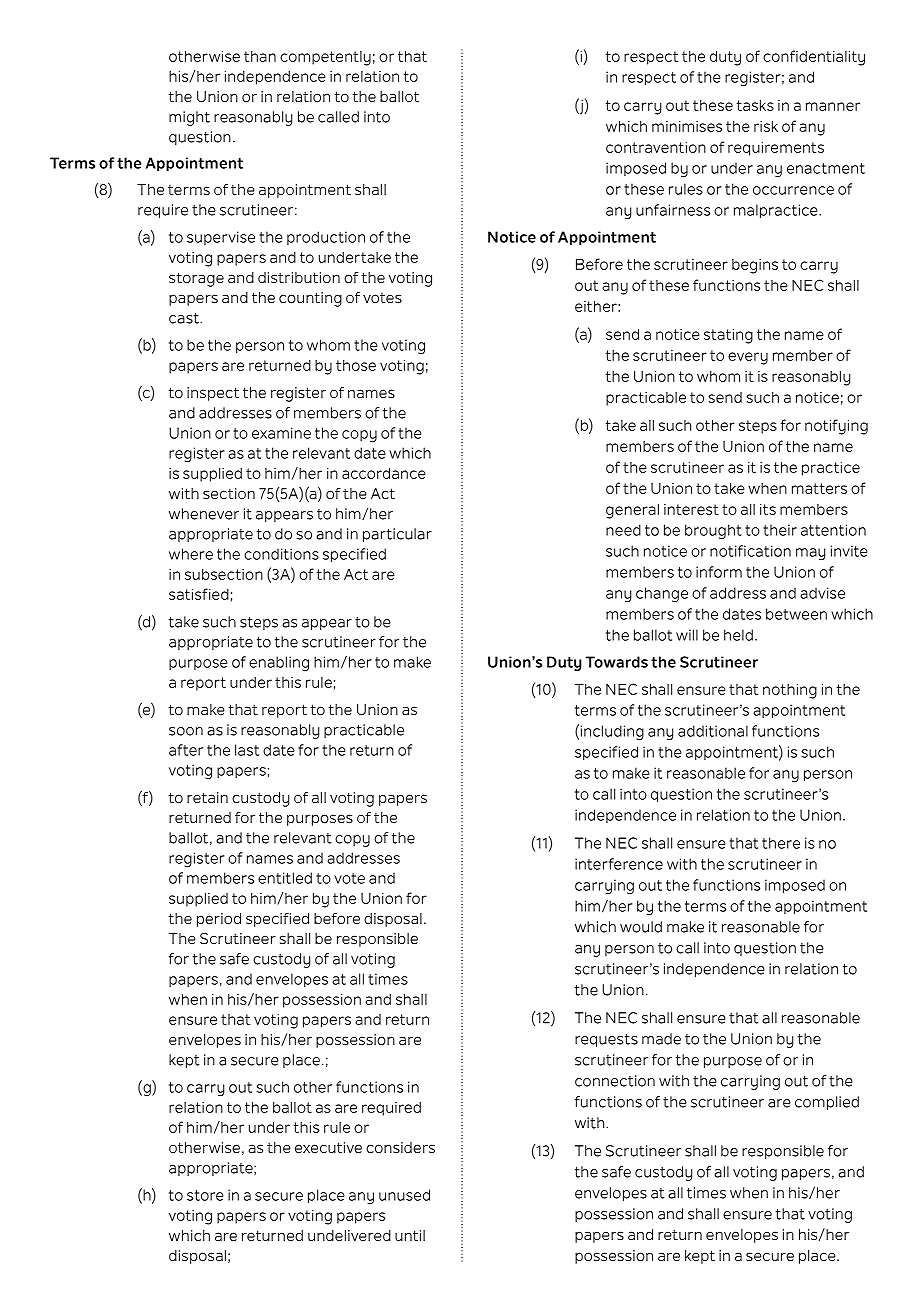 The width and height of the screenshot is (924, 1311). Describe the element at coordinates (755, 105) in the screenshot. I see `tasks` at that location.
